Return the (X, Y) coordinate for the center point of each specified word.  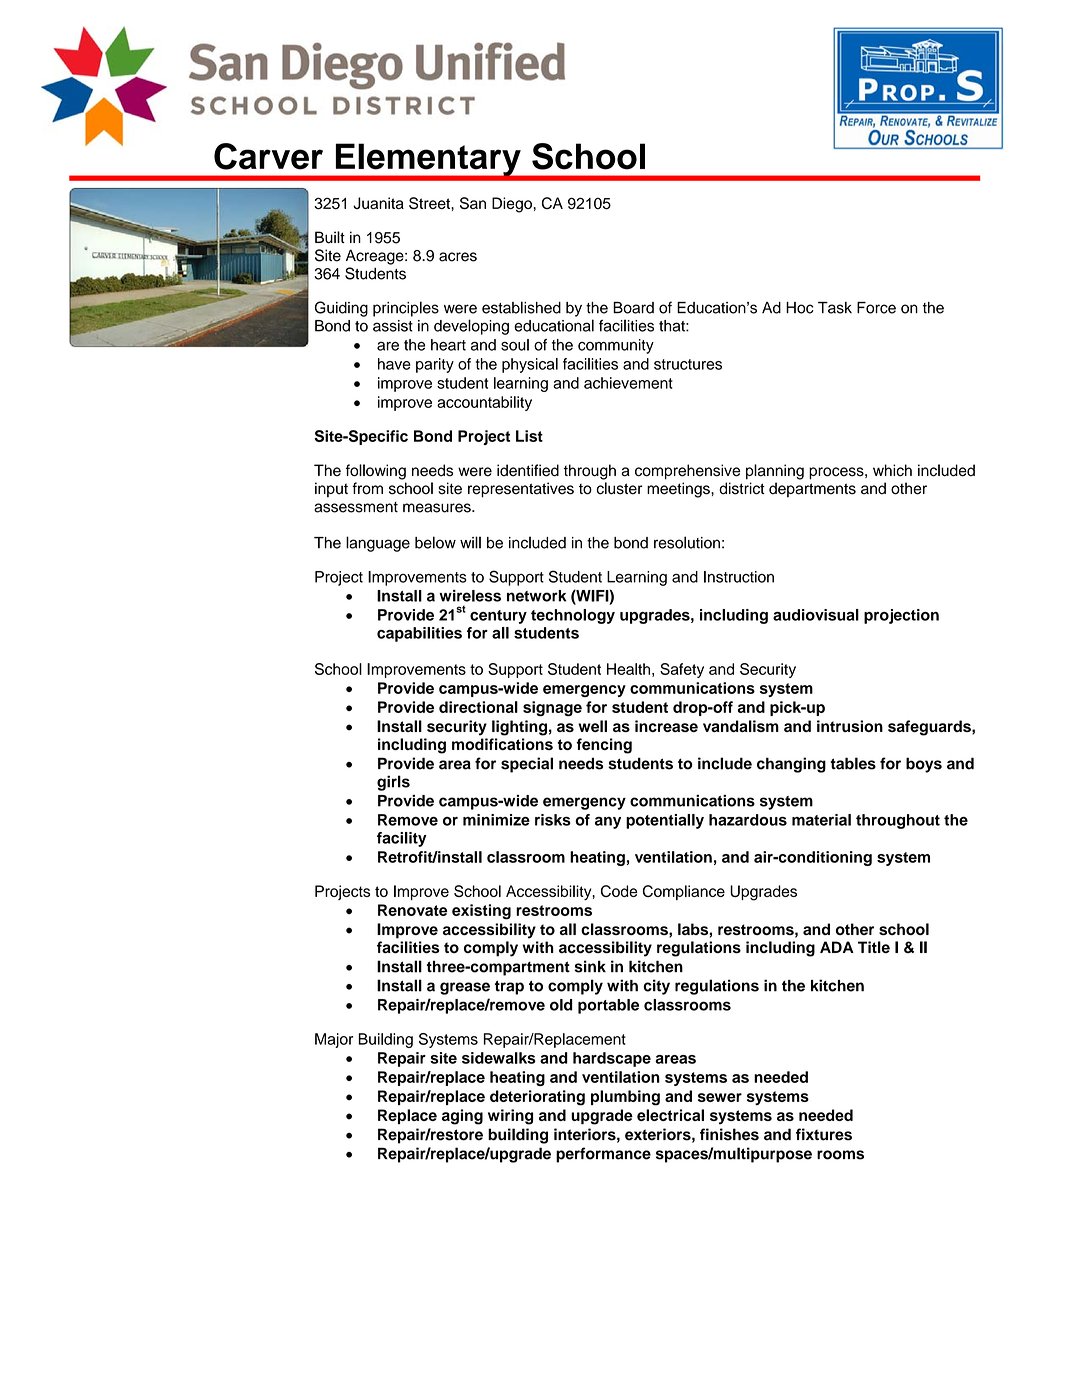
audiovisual (816, 615)
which (892, 470)
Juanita (378, 203)
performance (603, 1155)
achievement (628, 383)
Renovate (412, 910)
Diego (512, 205)
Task (835, 308)
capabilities (419, 634)
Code (619, 891)
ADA (837, 947)
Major (334, 1040)
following (376, 472)
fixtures (824, 1134)
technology (573, 616)
